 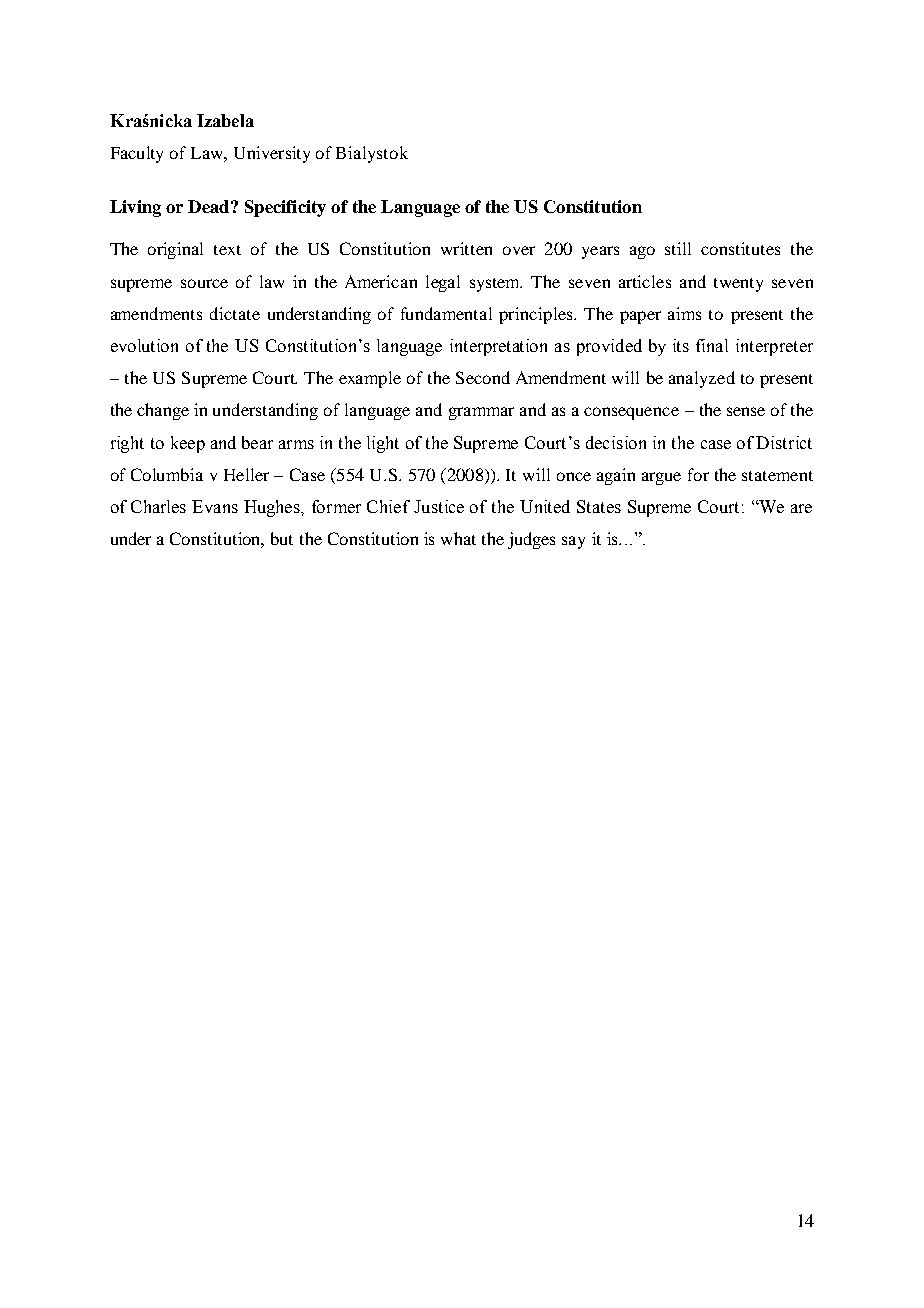 What do you see at coordinates (801, 508) in the screenshot?
I see `are` at bounding box center [801, 508].
